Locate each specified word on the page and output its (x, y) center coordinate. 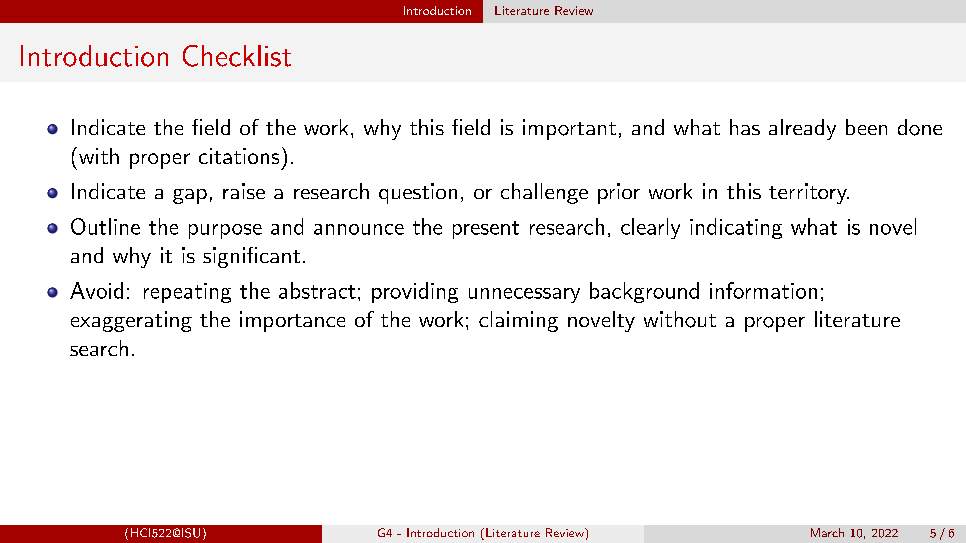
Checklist (237, 56)
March (827, 532)
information (763, 290)
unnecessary (524, 295)
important (569, 129)
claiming (518, 321)
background (644, 292)
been (866, 127)
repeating (187, 293)
